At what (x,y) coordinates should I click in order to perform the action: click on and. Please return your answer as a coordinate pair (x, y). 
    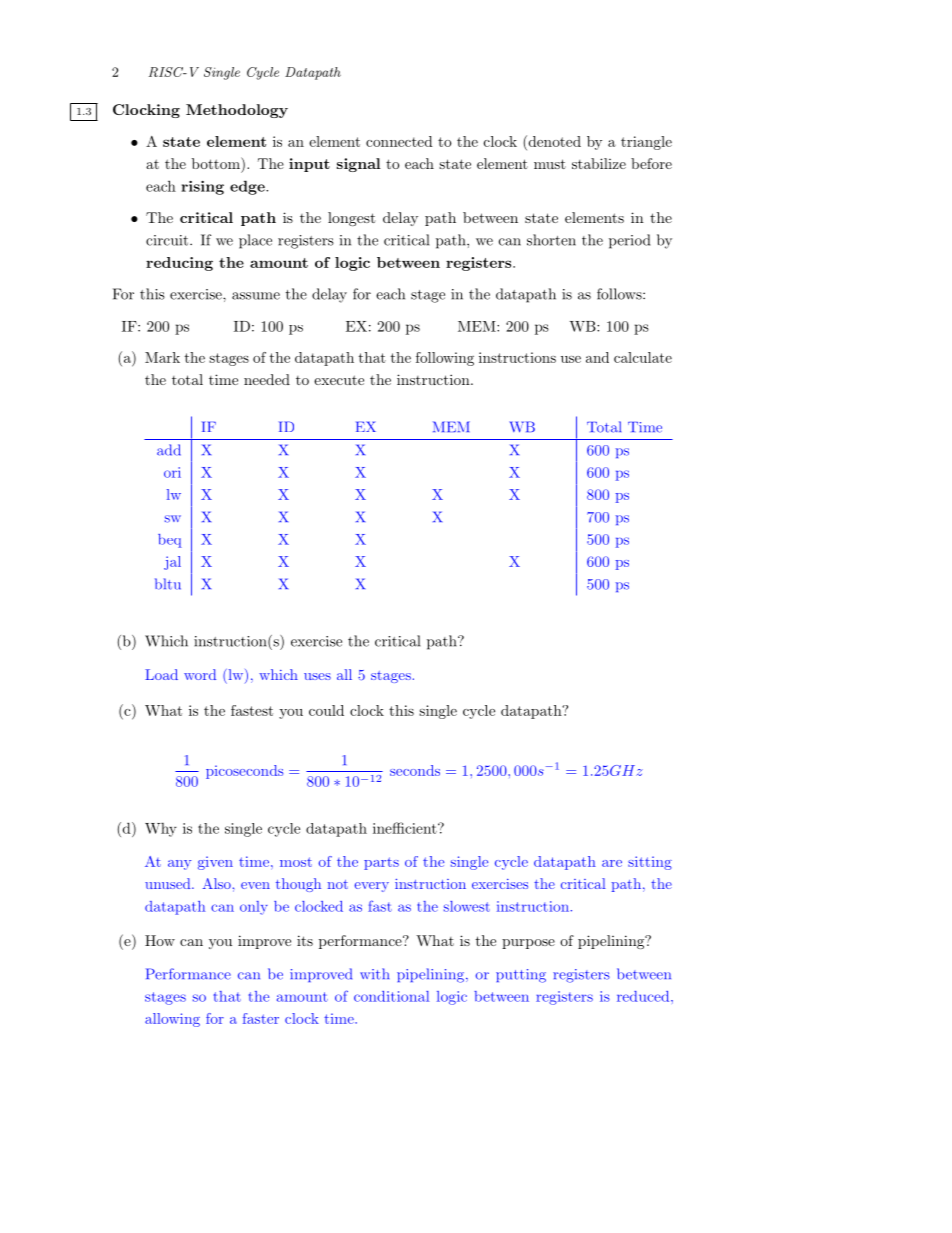
    Looking at the image, I should click on (597, 357).
